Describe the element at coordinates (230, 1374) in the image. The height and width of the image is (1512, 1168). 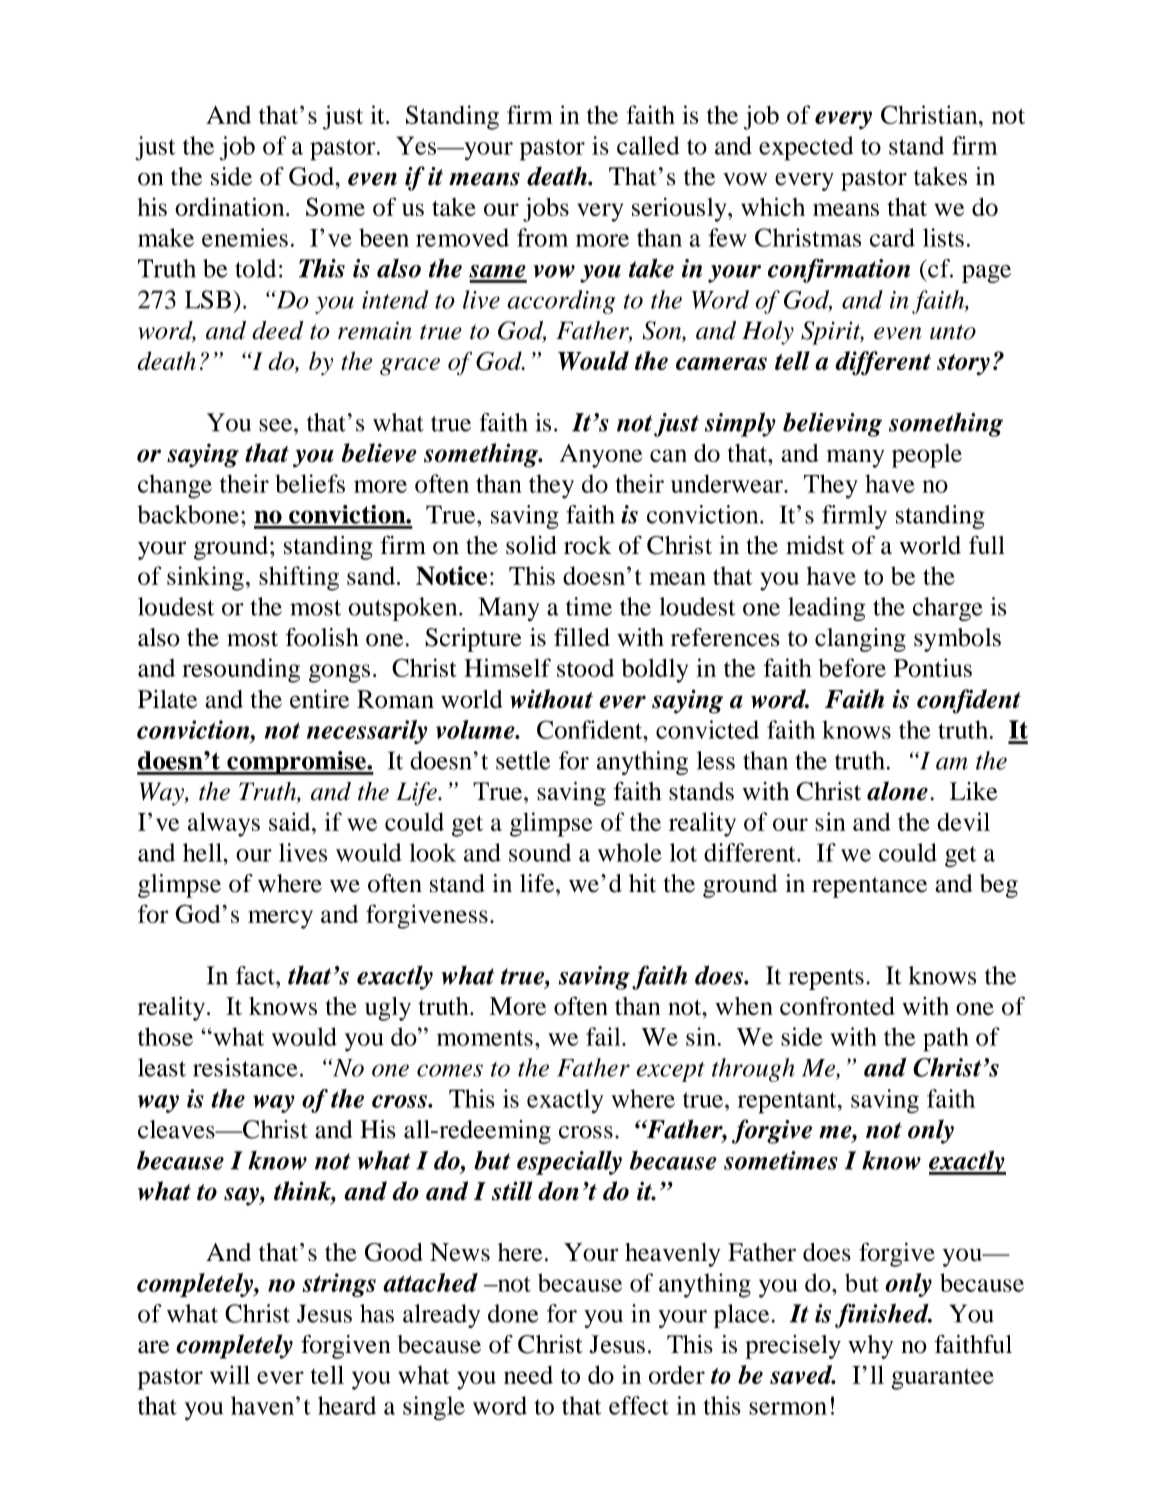
I see `will` at that location.
